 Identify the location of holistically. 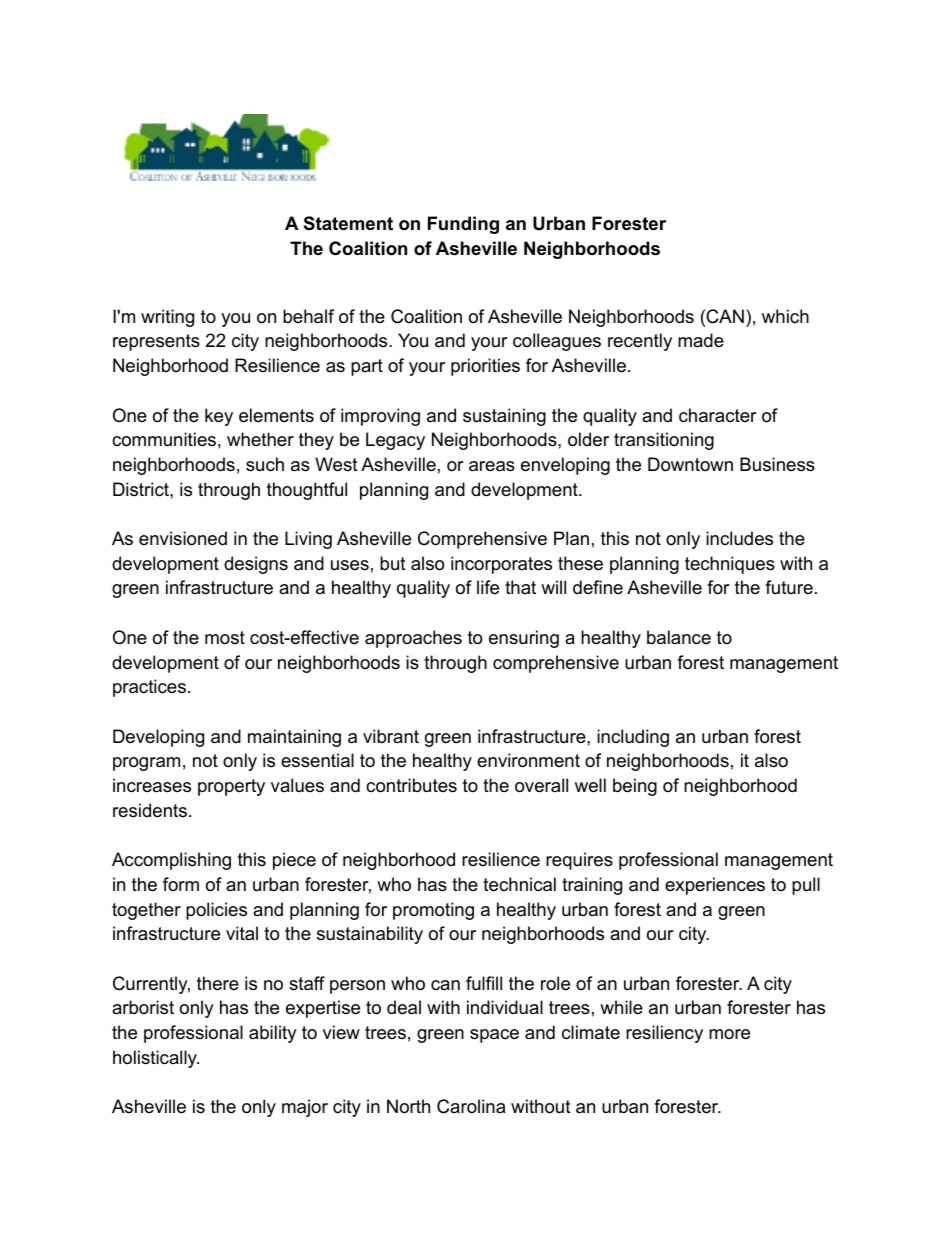
(156, 1059).
